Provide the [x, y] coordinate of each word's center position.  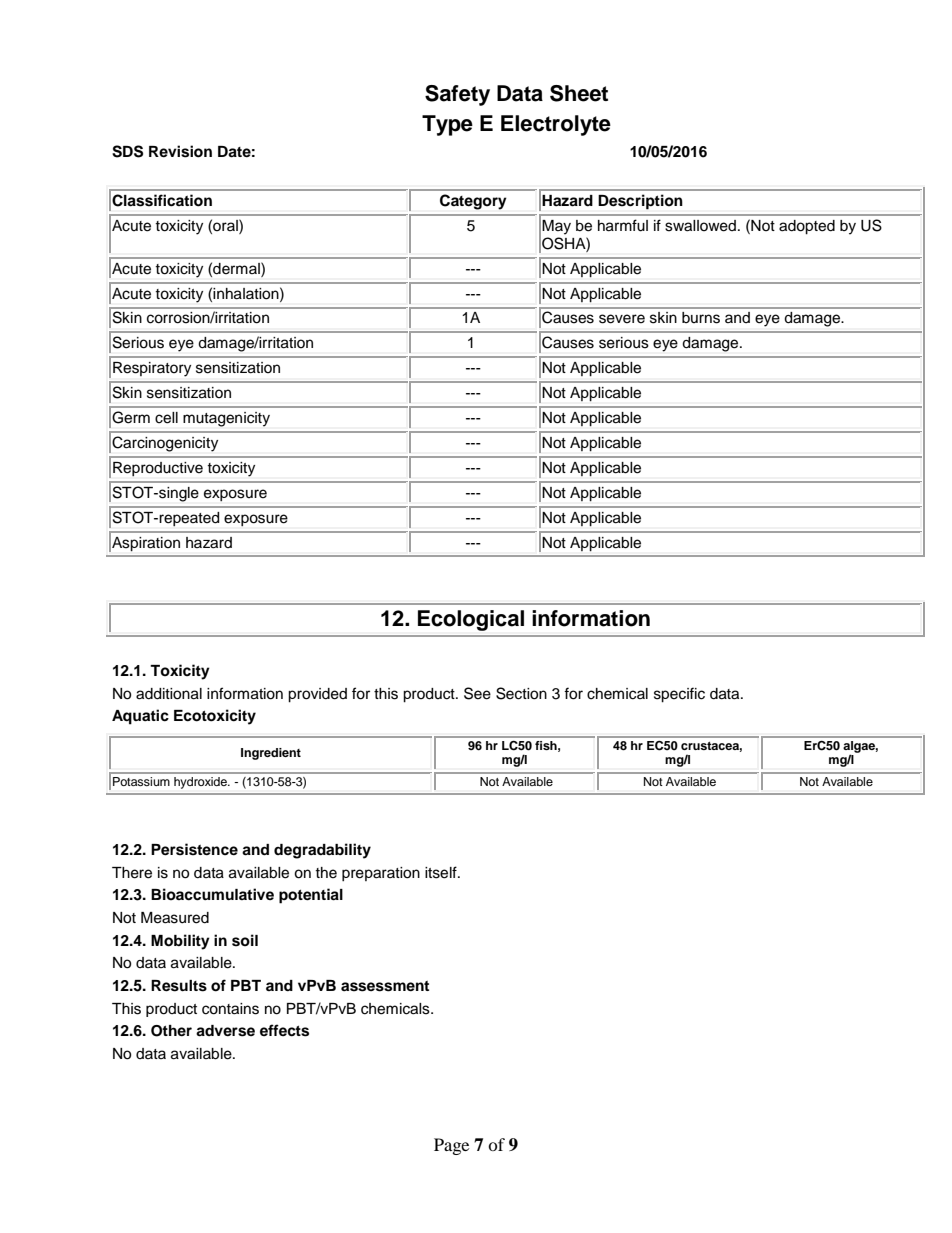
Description [640, 202]
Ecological [471, 620]
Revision [180, 151]
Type [447, 125]
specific [679, 695]
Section [521, 693]
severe [622, 319]
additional [169, 694]
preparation [381, 874]
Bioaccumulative [212, 894]
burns [701, 318]
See [477, 693]
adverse [225, 1031]
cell [166, 418]
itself [442, 872]
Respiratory [152, 369]
